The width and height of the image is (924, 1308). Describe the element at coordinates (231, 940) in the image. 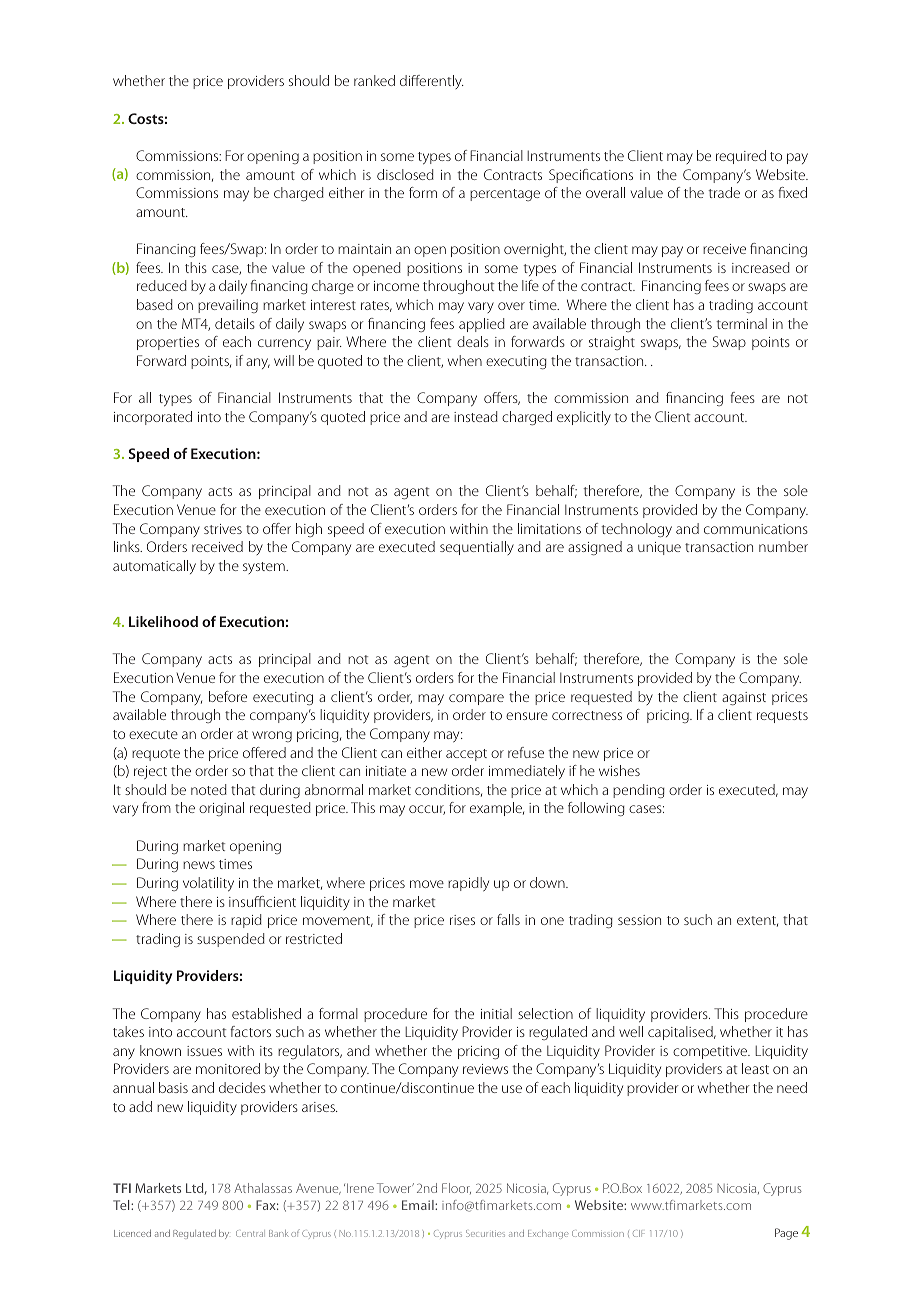

I see `suspended` at that location.
